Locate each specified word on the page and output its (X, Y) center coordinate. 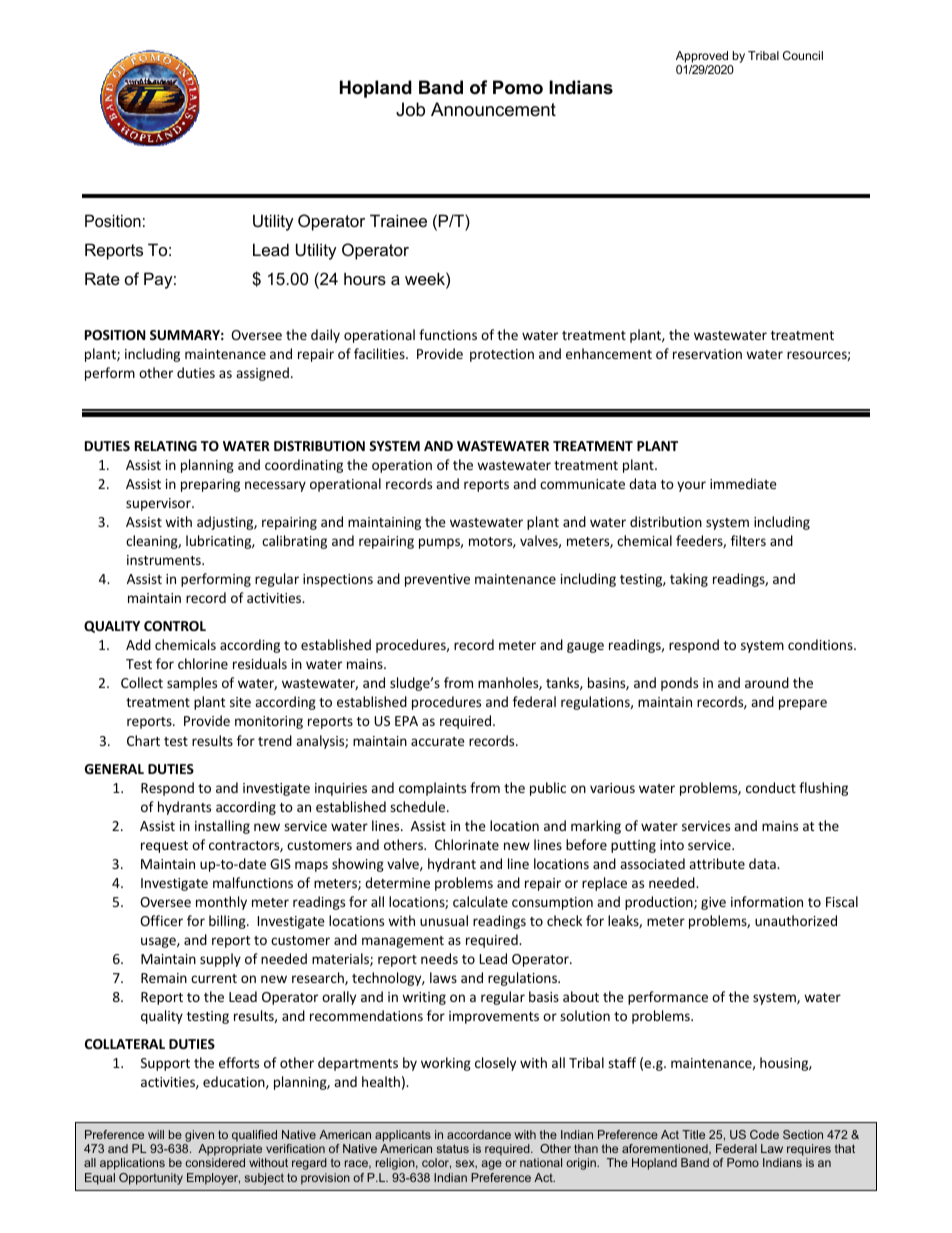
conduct (771, 787)
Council (803, 55)
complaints (432, 789)
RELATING (166, 446)
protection (502, 355)
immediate (743, 483)
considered (215, 1162)
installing (222, 827)
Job (410, 109)
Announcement (493, 109)
